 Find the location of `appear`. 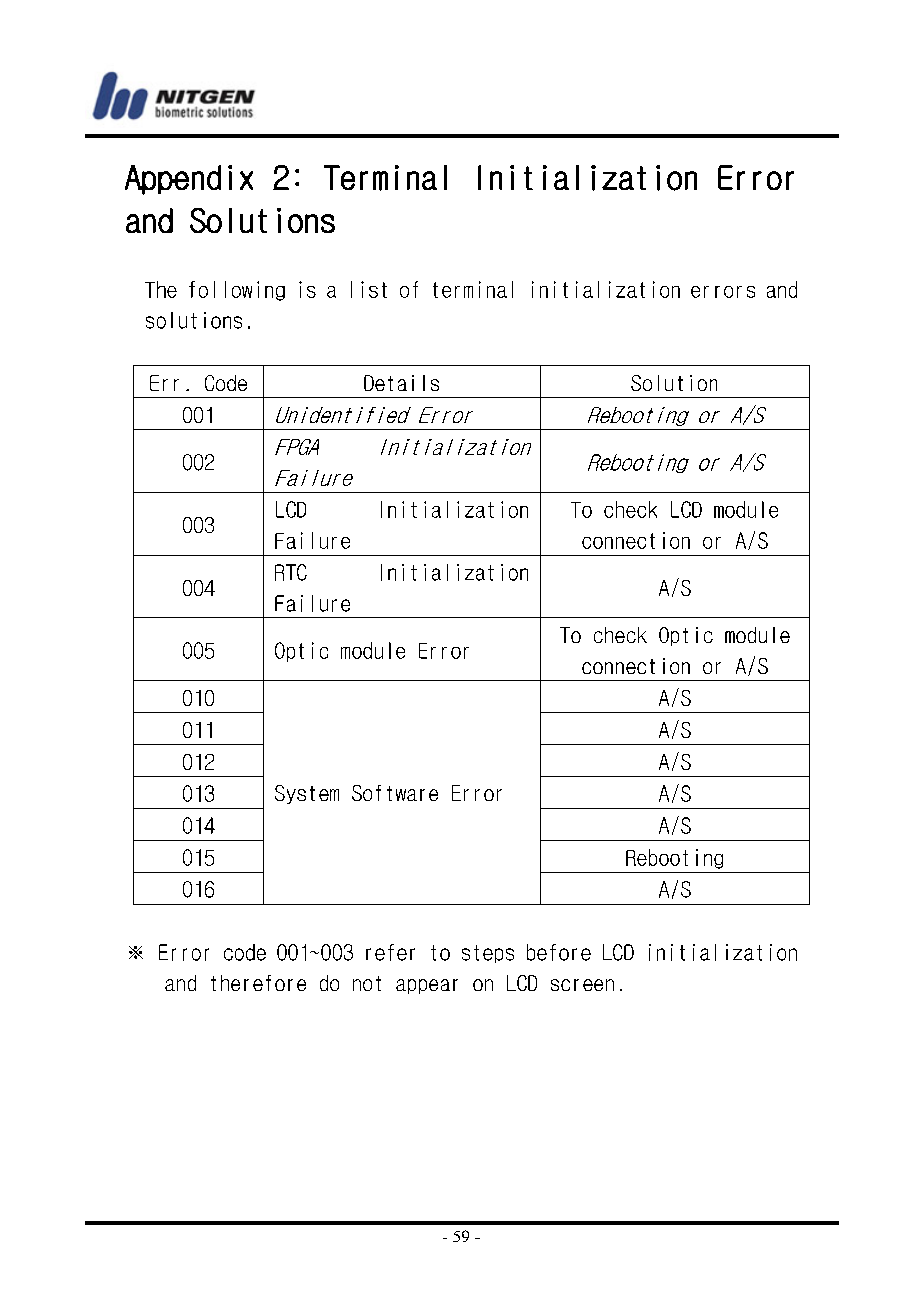

appear is located at coordinates (427, 986).
